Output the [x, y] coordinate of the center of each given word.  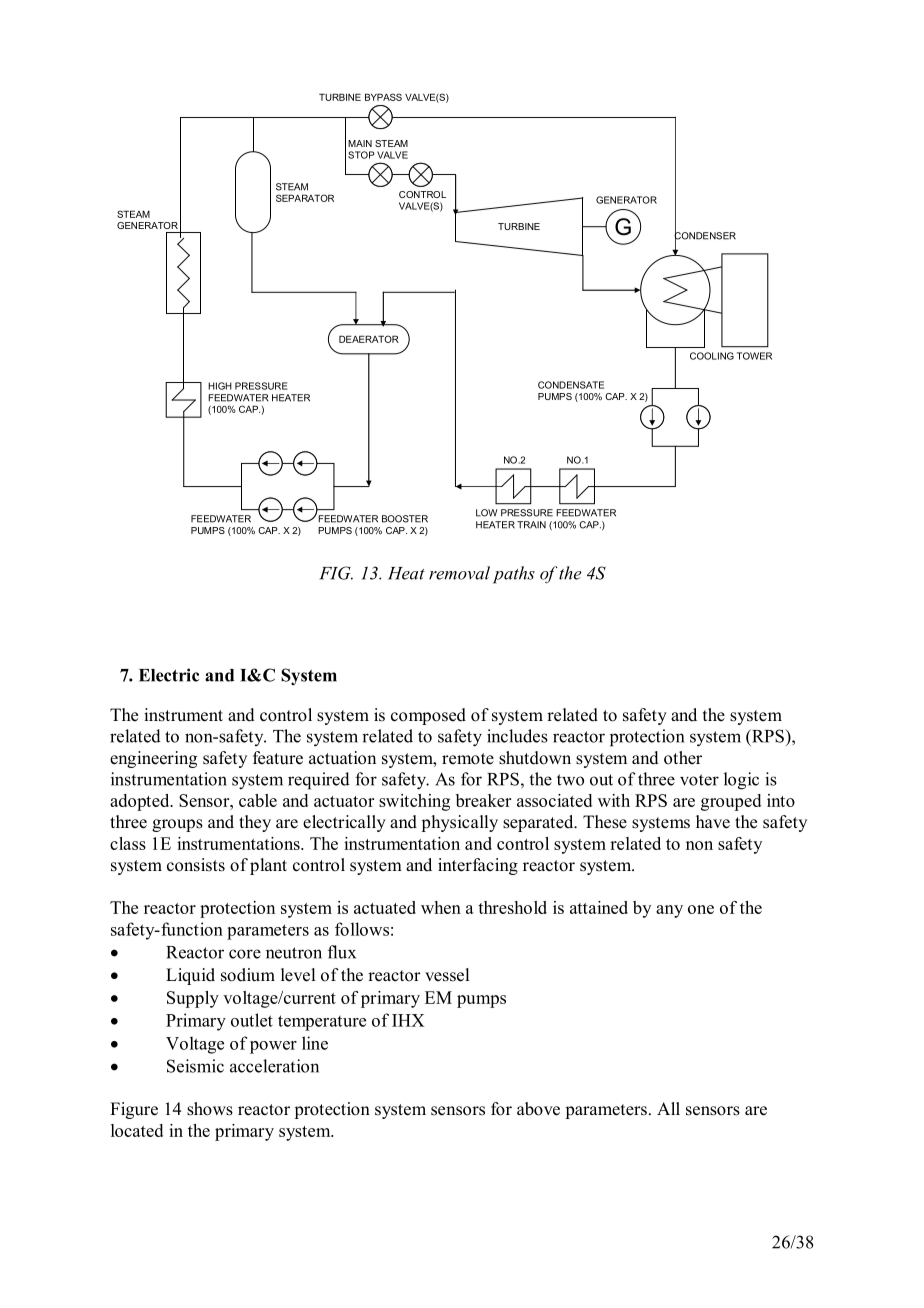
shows [210, 1109]
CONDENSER [705, 236]
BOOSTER [405, 519]
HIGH [220, 386]
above [538, 1109]
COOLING [712, 356]
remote [468, 759]
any [669, 911]
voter [699, 780]
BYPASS [383, 97]
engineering [153, 759]
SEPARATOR [305, 198]
